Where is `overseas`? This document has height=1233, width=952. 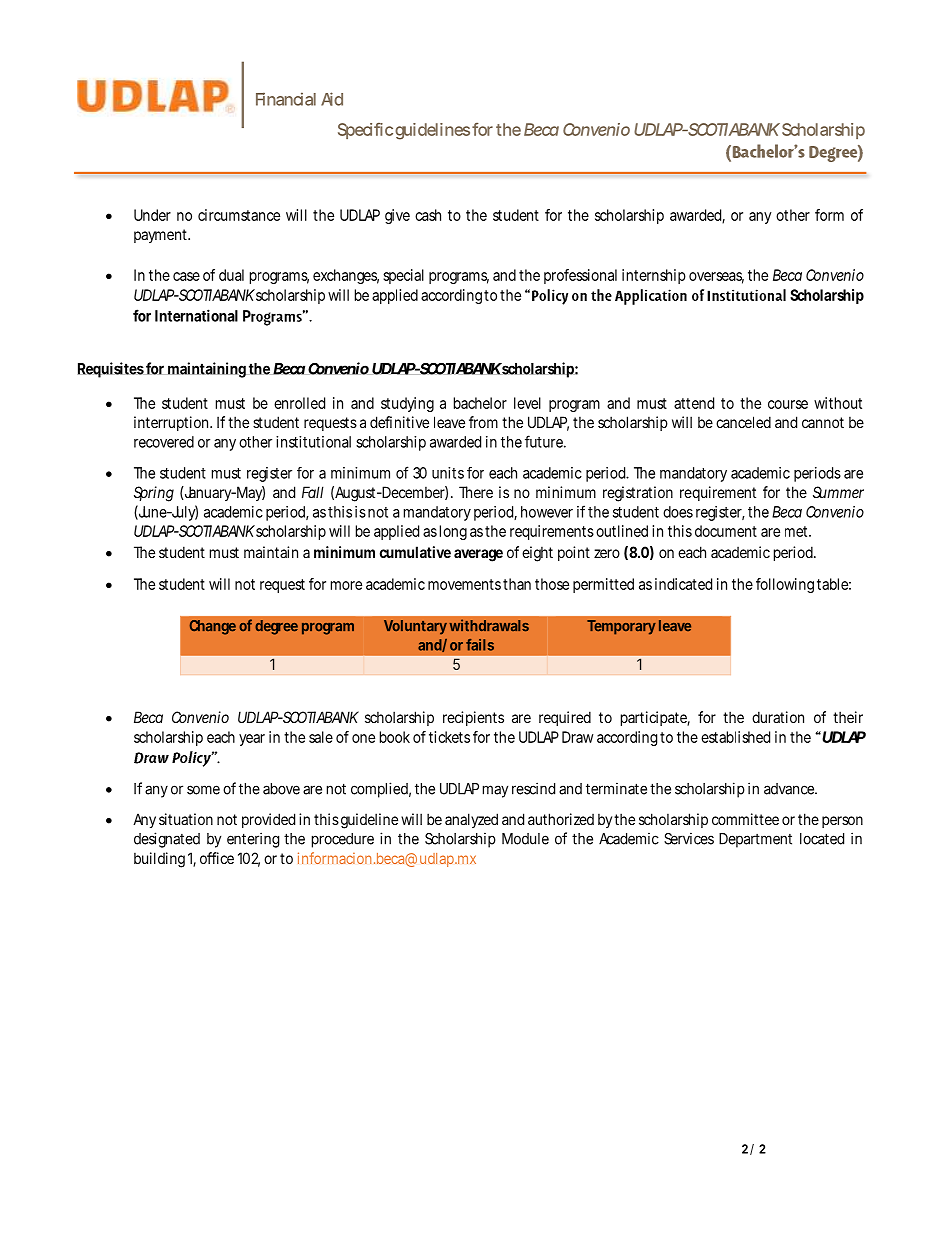
overseas is located at coordinates (716, 277).
